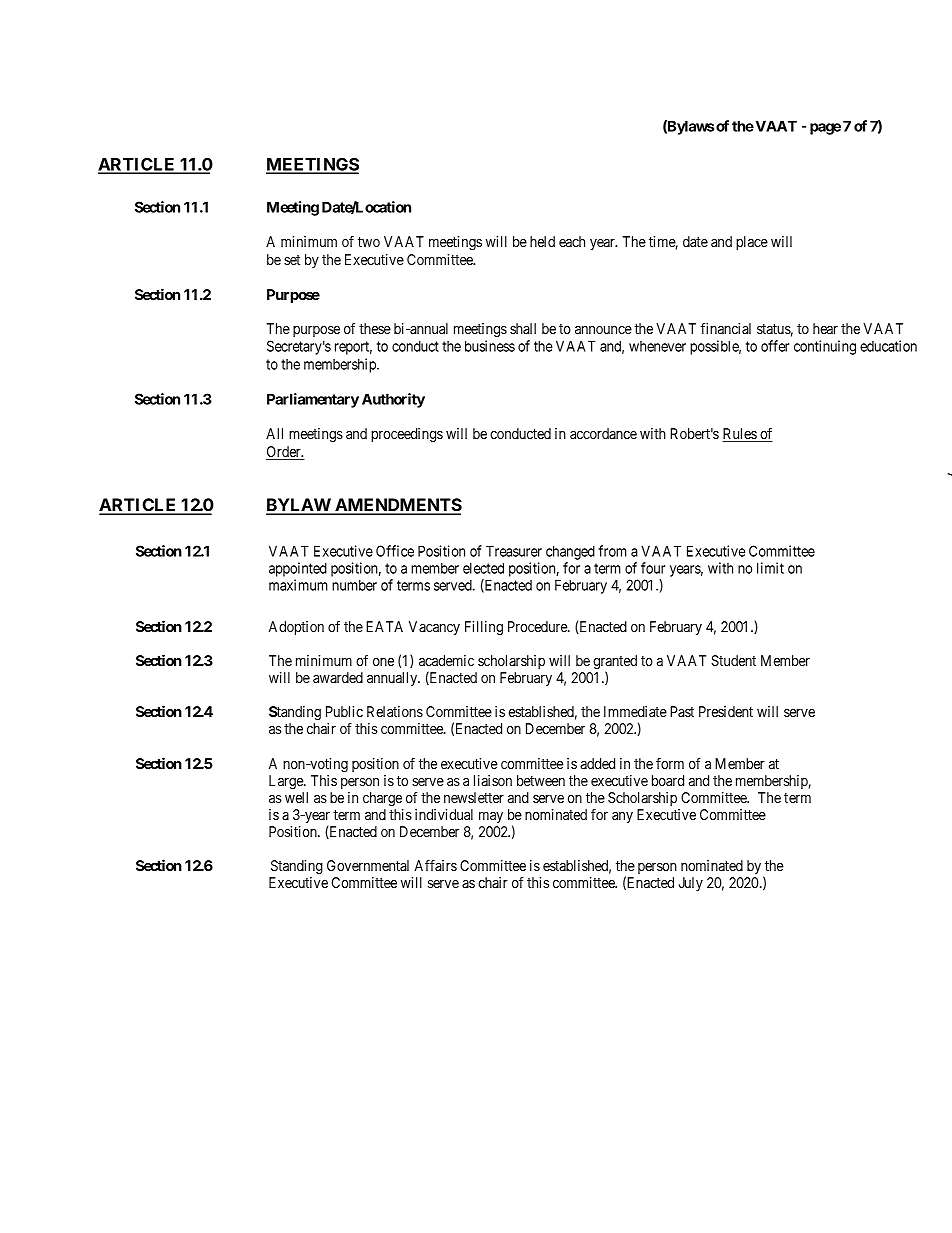 Image resolution: width=952 pixels, height=1233 pixels. Describe the element at coordinates (368, 865) in the image. I see `Governmental` at that location.
